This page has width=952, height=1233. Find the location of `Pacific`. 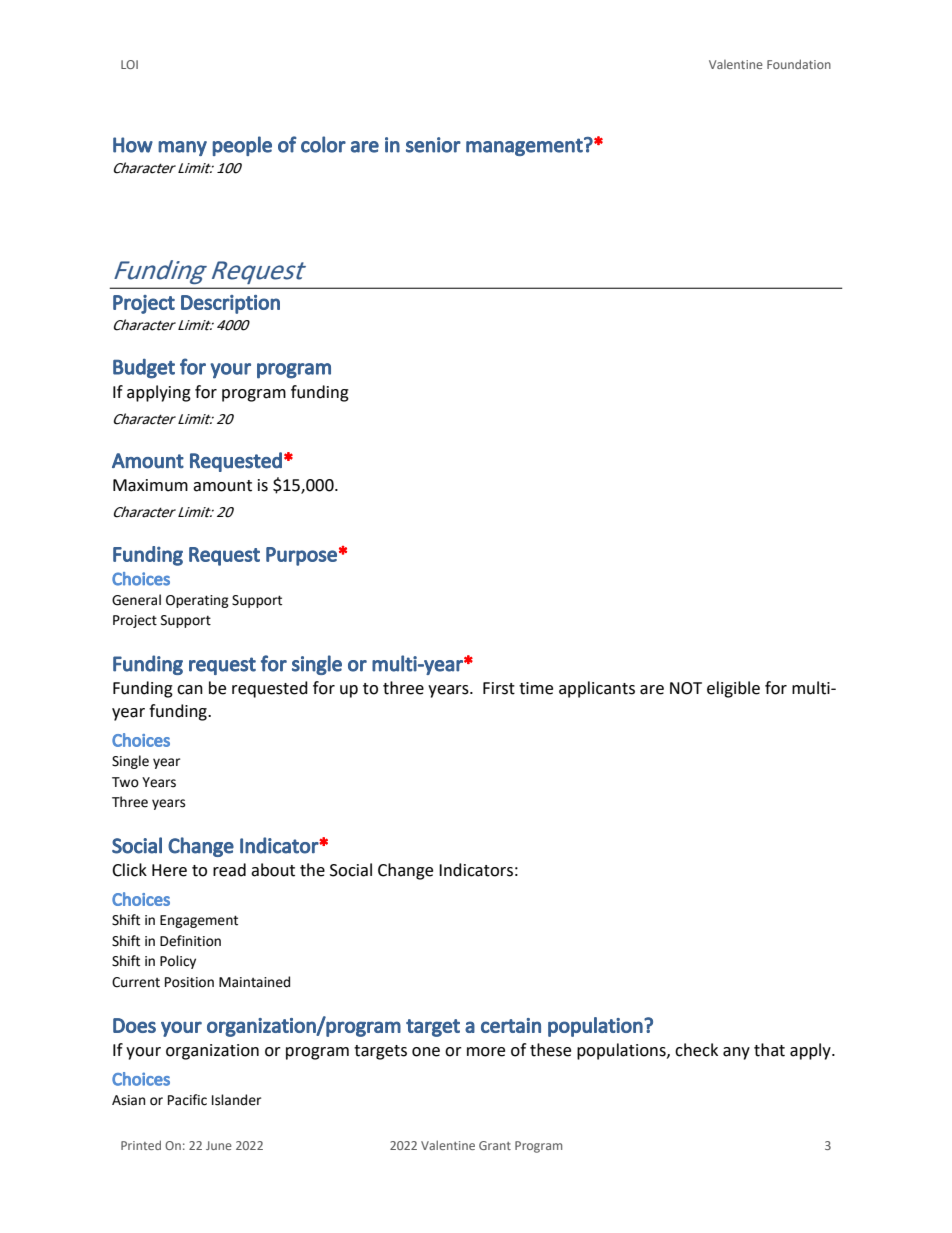

Pacific is located at coordinates (187, 1100).
